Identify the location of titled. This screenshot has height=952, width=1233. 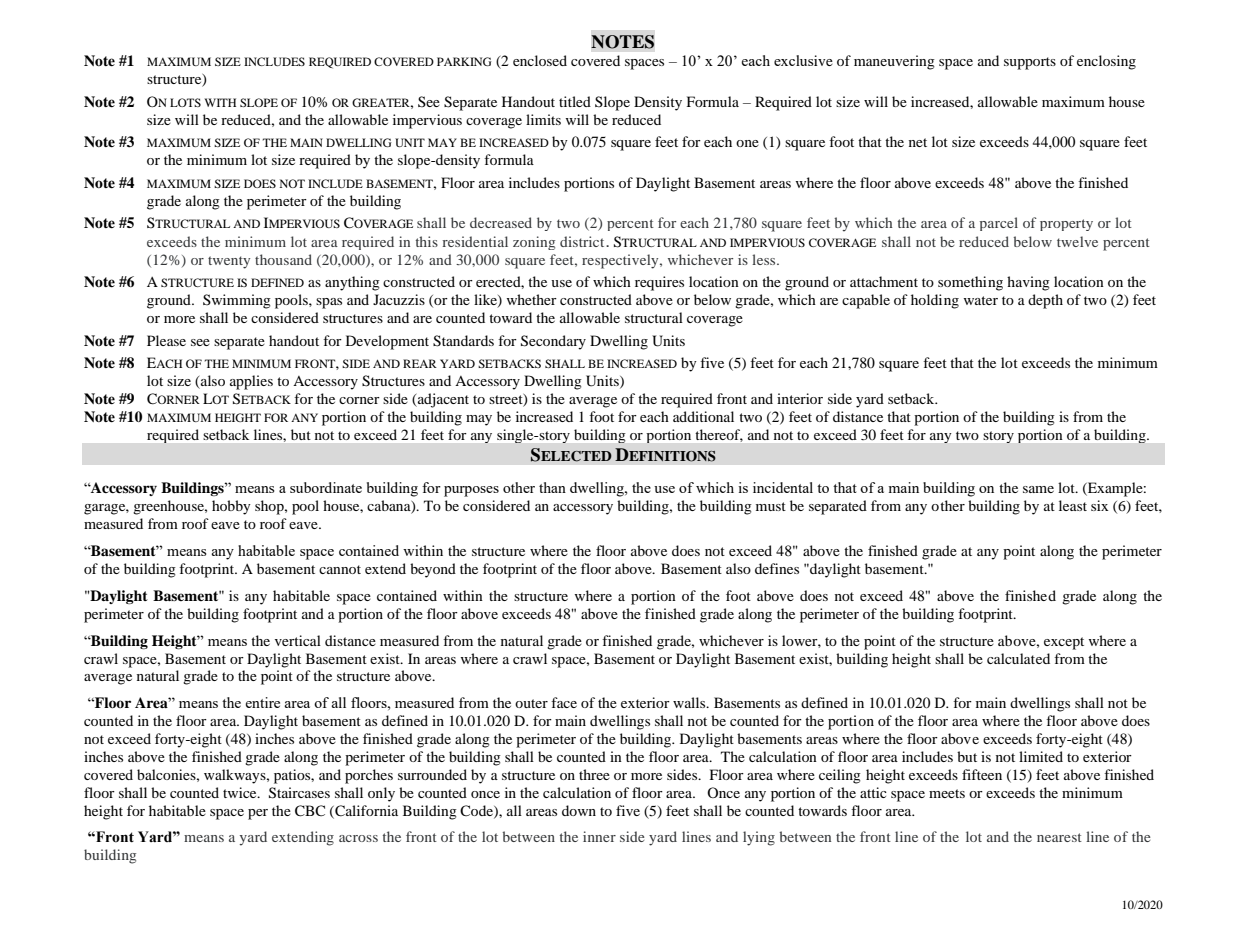
(575, 101).
